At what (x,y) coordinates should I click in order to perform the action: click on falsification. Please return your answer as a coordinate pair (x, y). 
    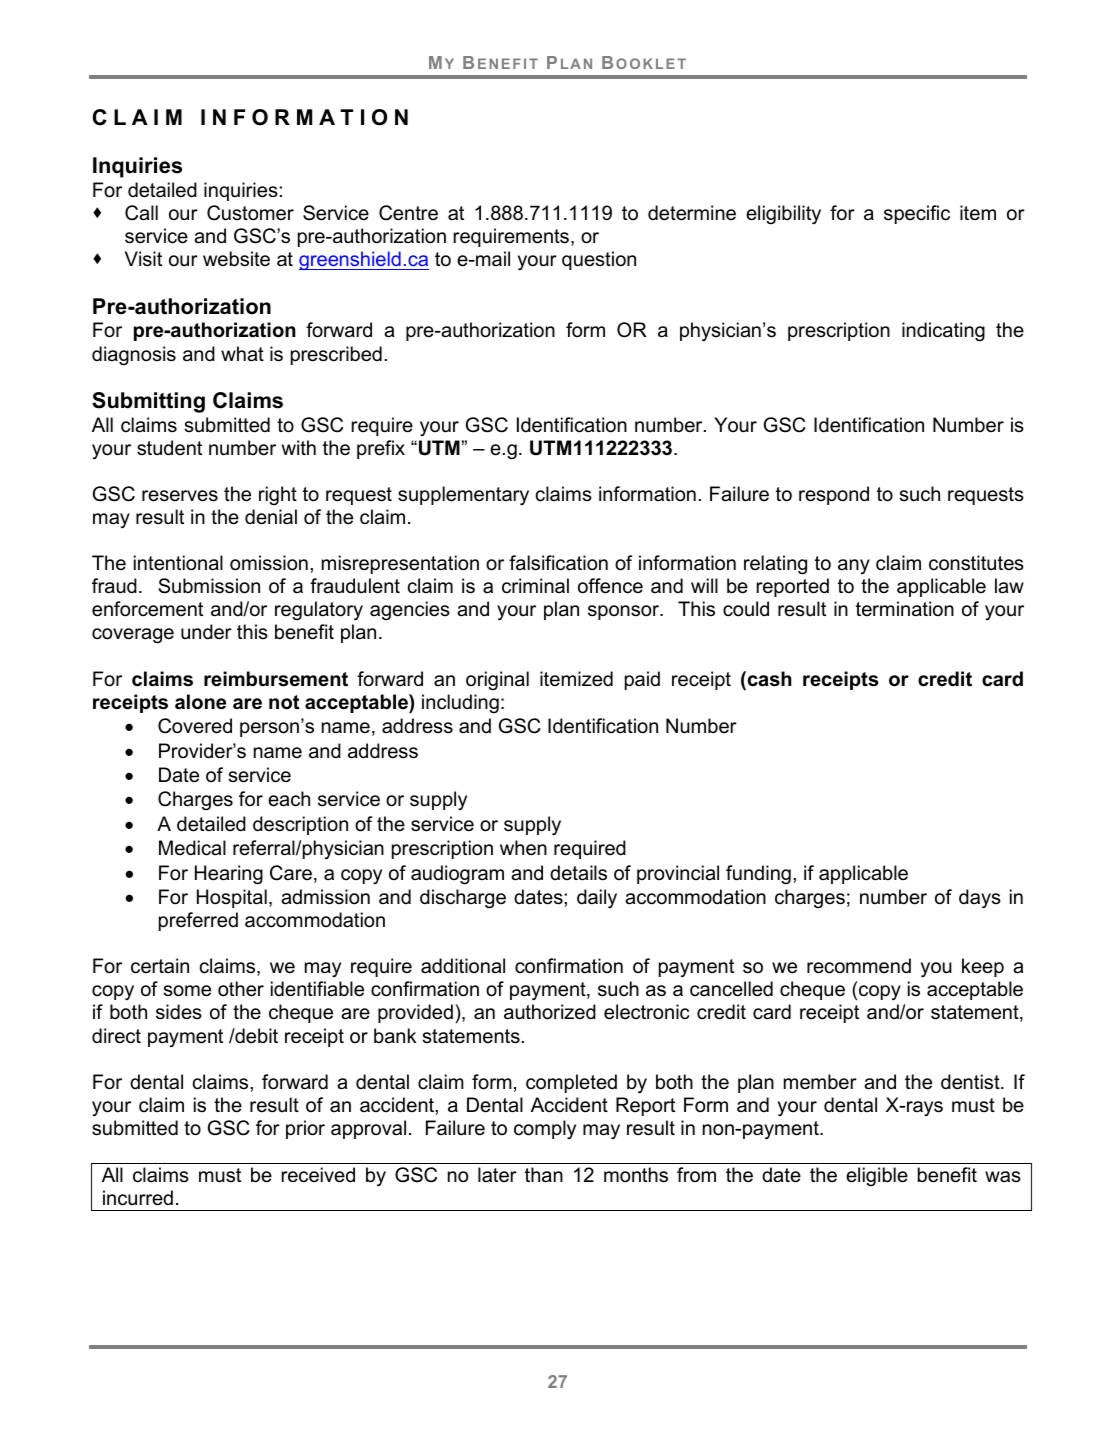
    Looking at the image, I should click on (558, 563).
